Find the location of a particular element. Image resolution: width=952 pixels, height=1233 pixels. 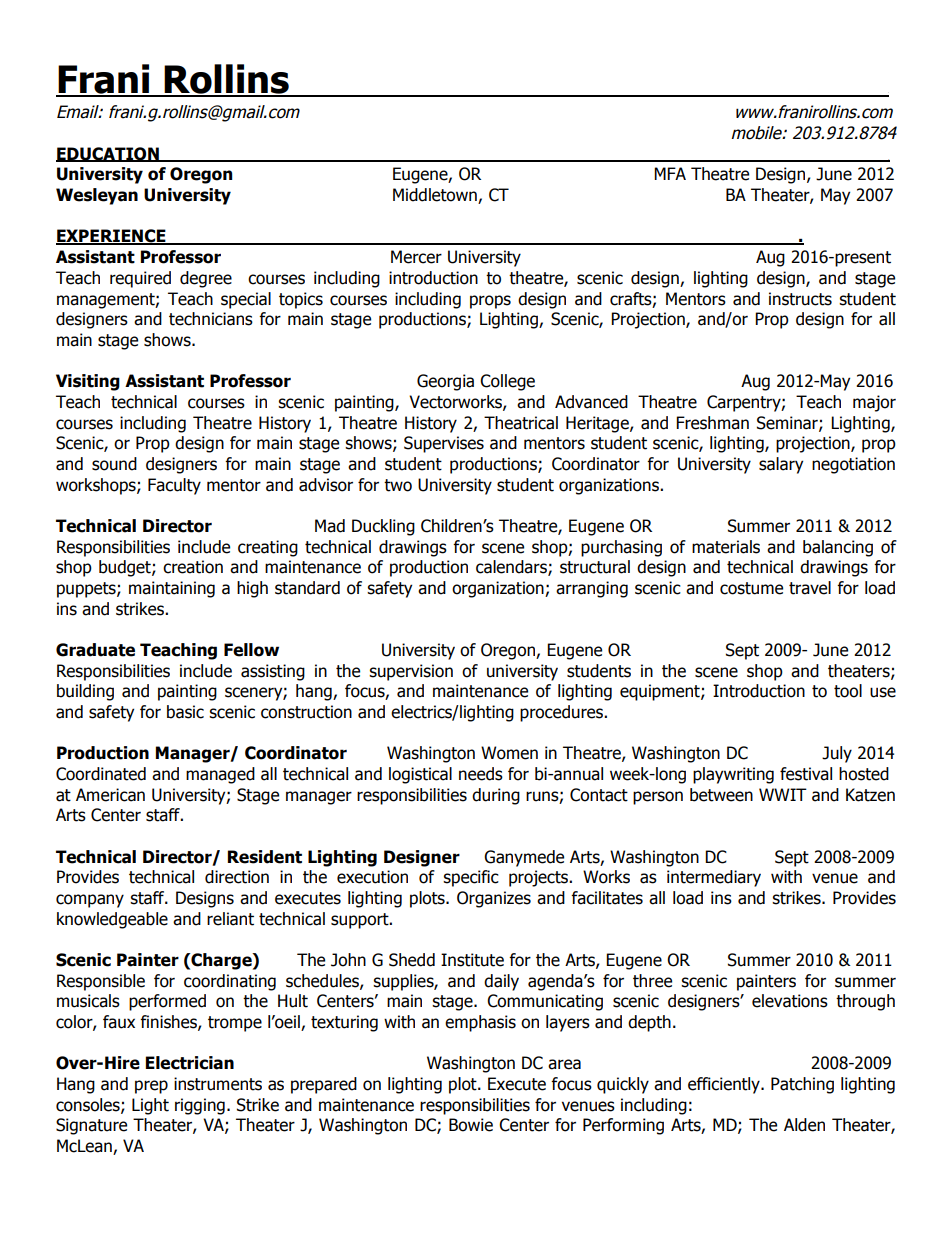

Patching is located at coordinates (802, 1085).
